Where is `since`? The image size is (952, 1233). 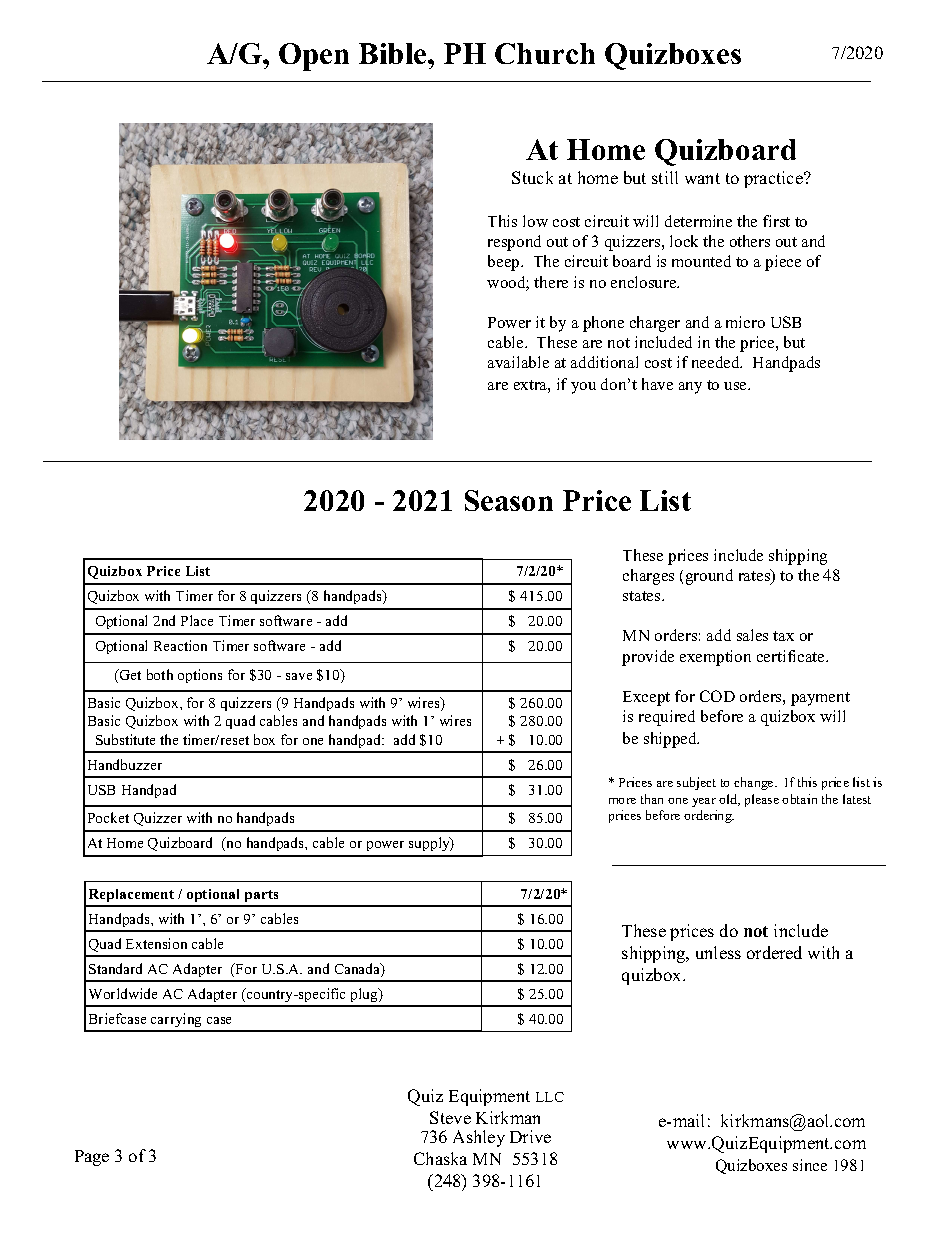 since is located at coordinates (810, 1165).
